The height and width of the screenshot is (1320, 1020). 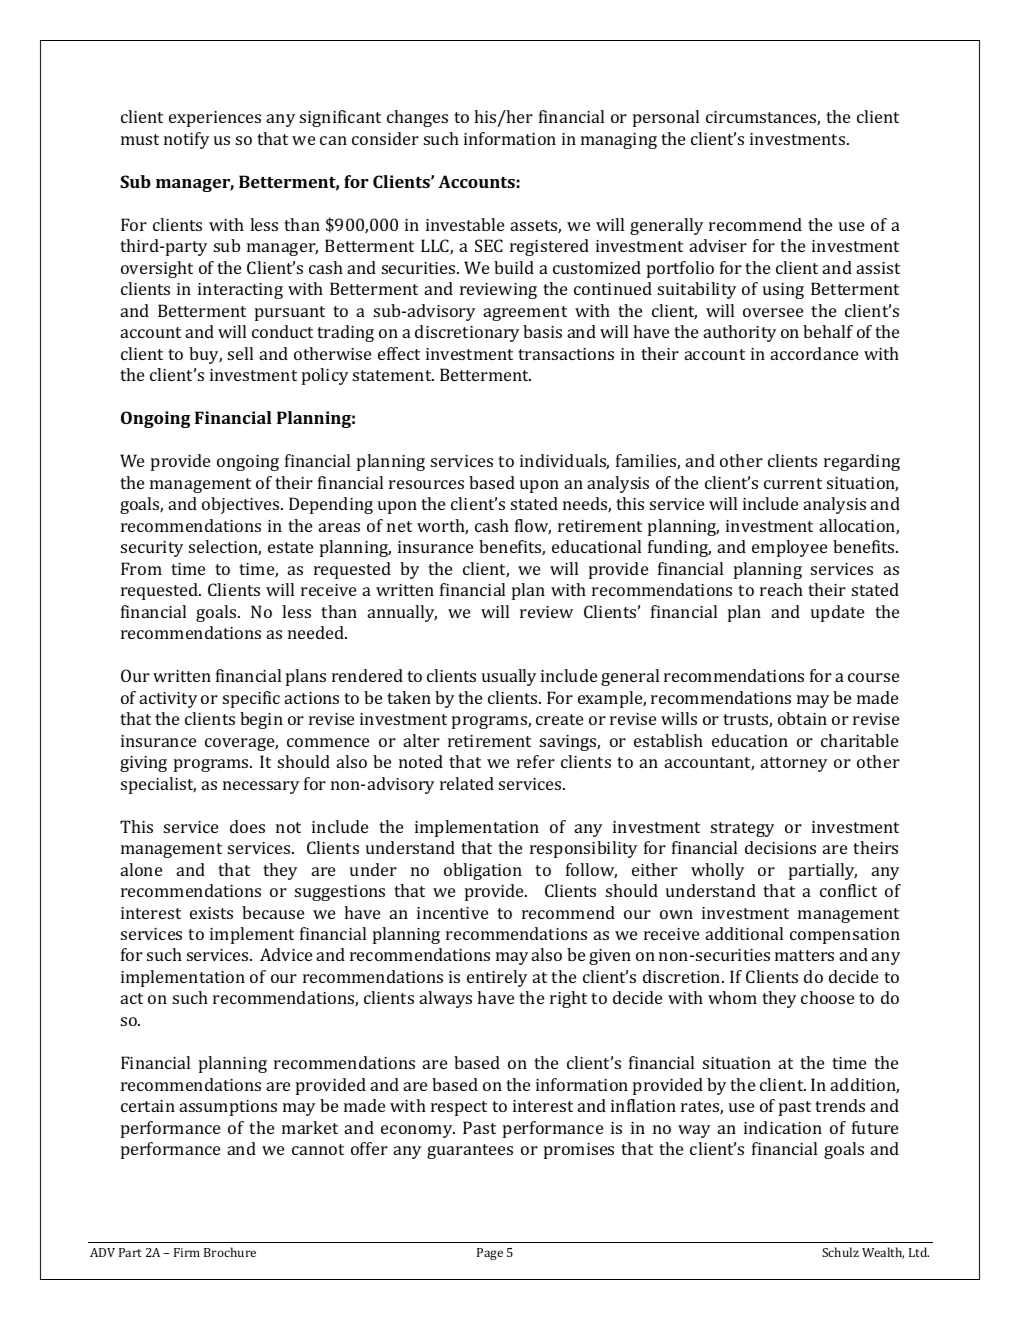 What do you see at coordinates (840, 1252) in the screenshot?
I see `Schulz` at bounding box center [840, 1252].
